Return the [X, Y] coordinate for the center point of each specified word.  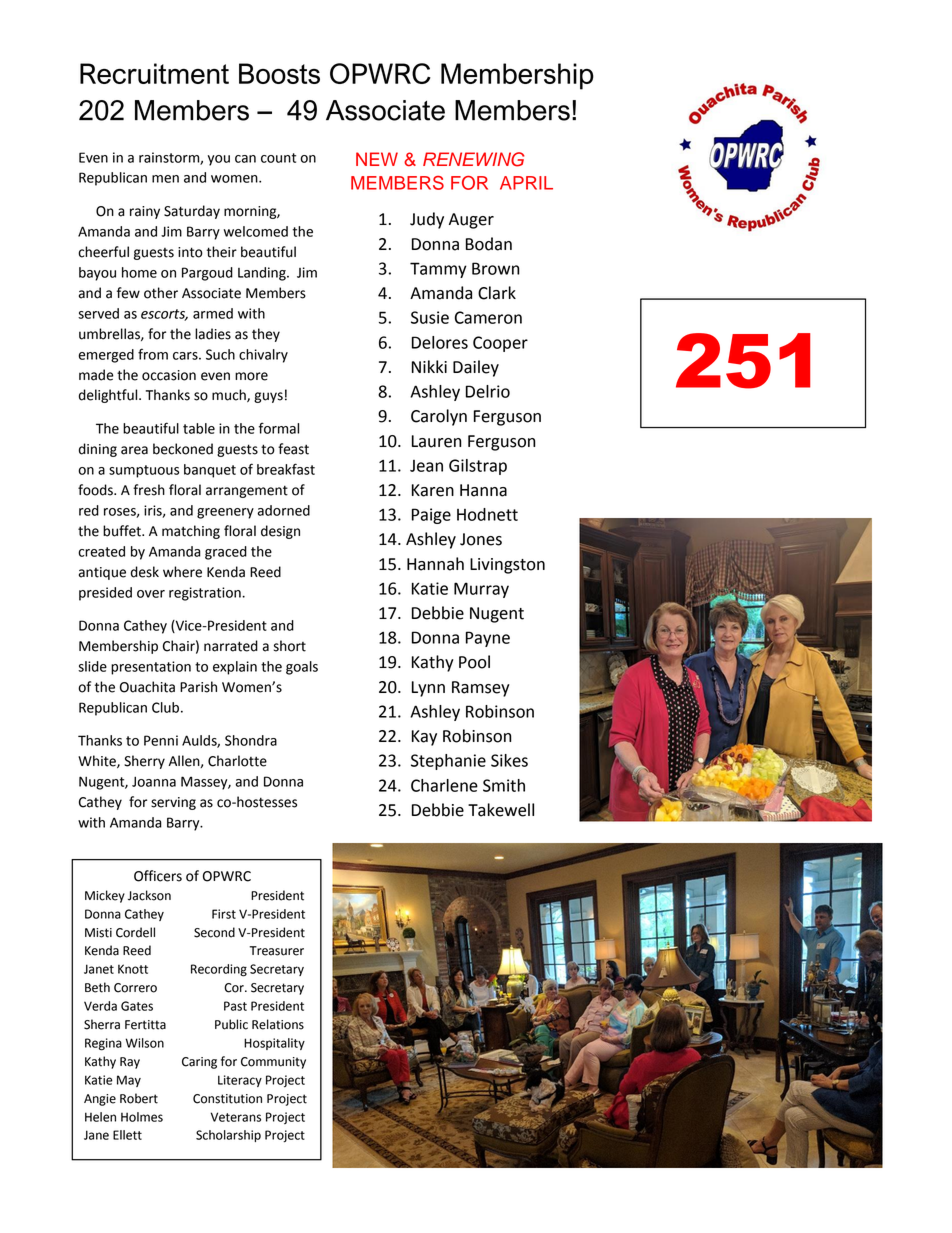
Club [167, 707]
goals [302, 668]
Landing [263, 274]
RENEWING [474, 159]
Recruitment [154, 73]
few [128, 293]
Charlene [444, 785]
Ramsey [481, 689]
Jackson [149, 895]
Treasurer [277, 951]
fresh [149, 490]
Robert [139, 1098]
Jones [481, 539]
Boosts [279, 73]
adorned [283, 510]
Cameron [488, 317]
